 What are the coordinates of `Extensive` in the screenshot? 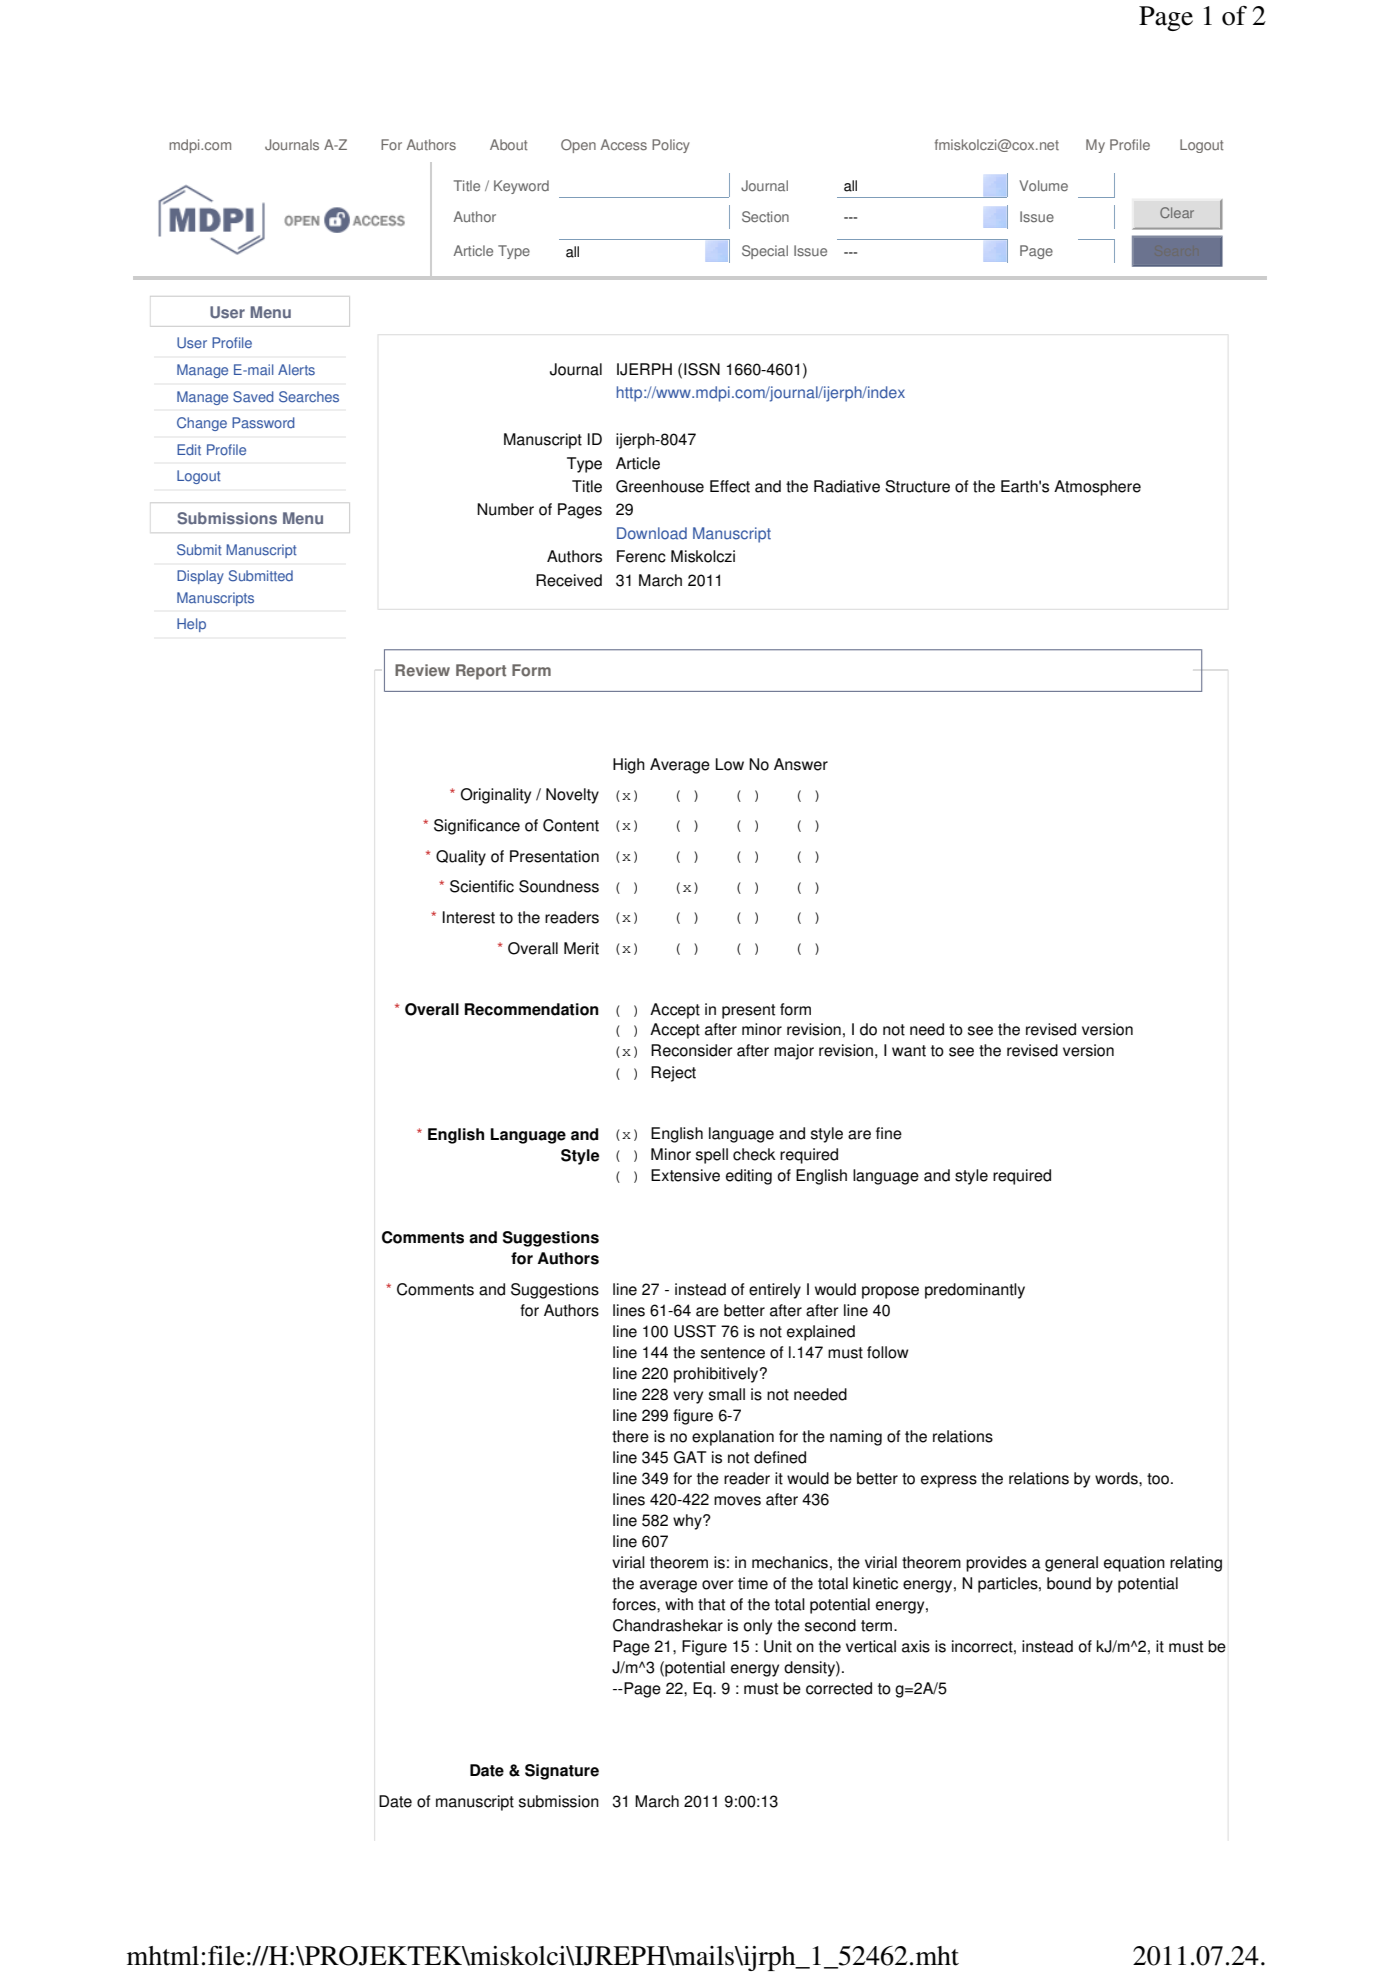 It's located at (685, 1175).
